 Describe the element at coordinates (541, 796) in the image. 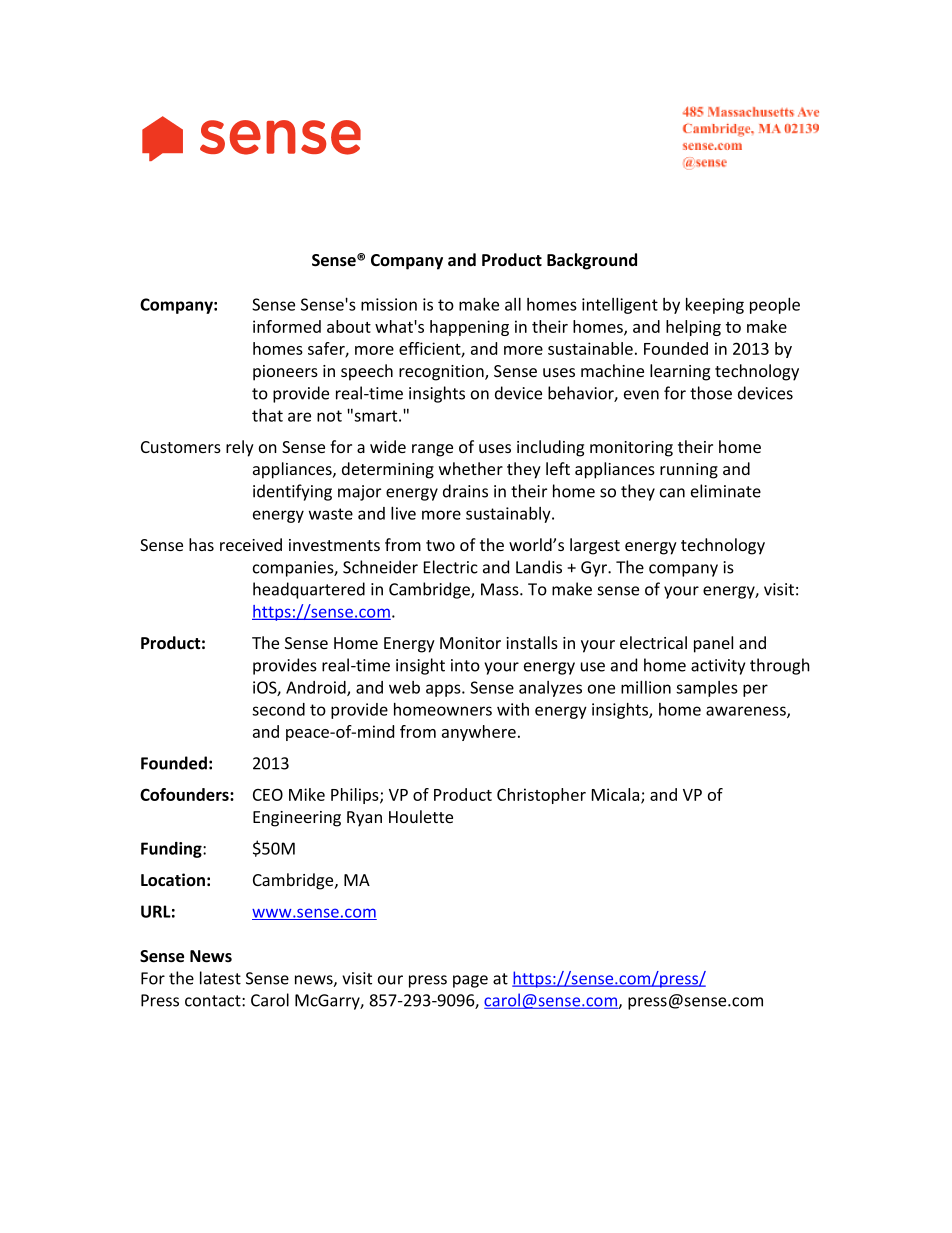

I see `Christopher` at that location.
